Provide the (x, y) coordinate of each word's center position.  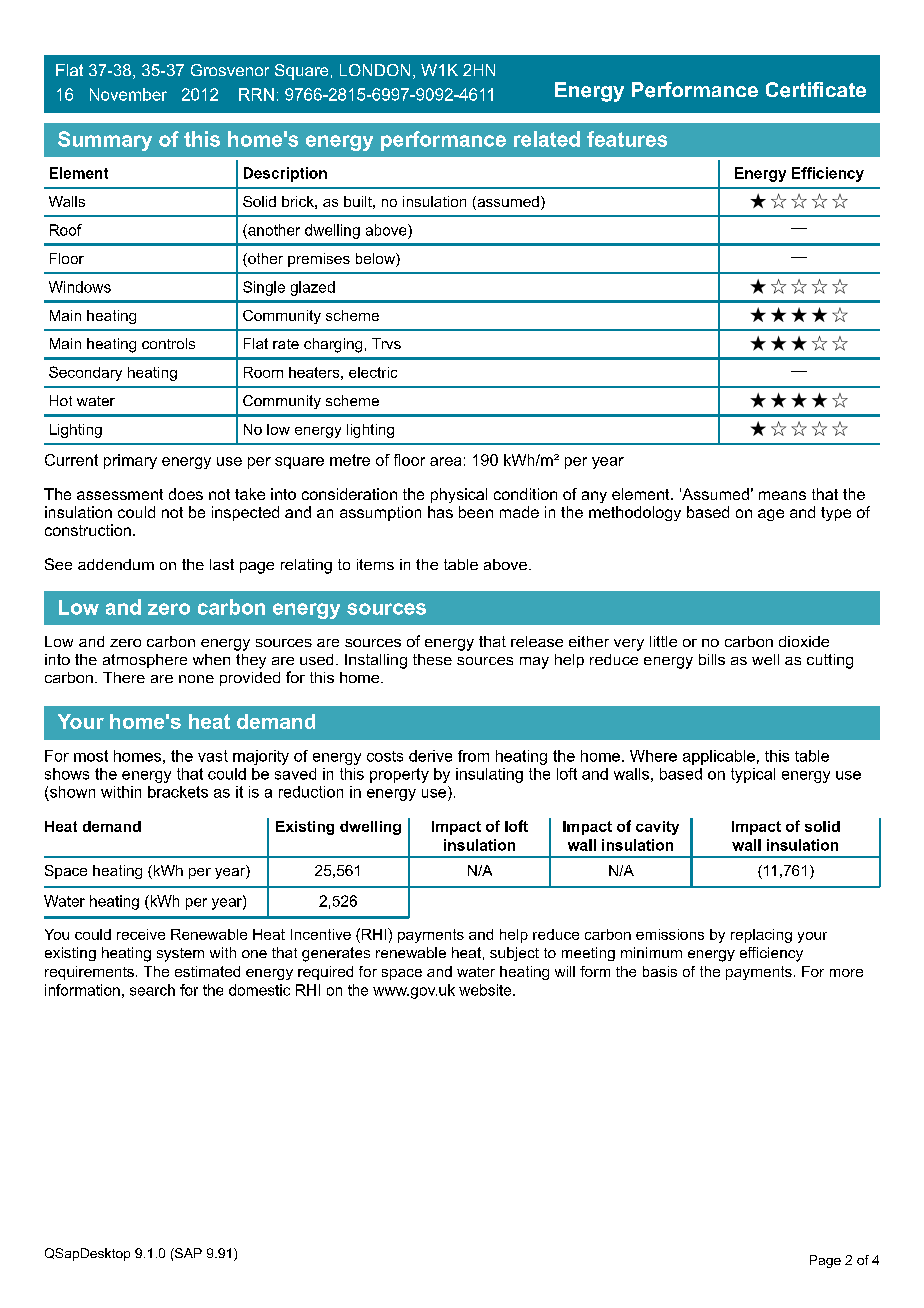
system (180, 955)
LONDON (375, 70)
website (486, 990)
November (128, 94)
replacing (761, 936)
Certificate (816, 90)
